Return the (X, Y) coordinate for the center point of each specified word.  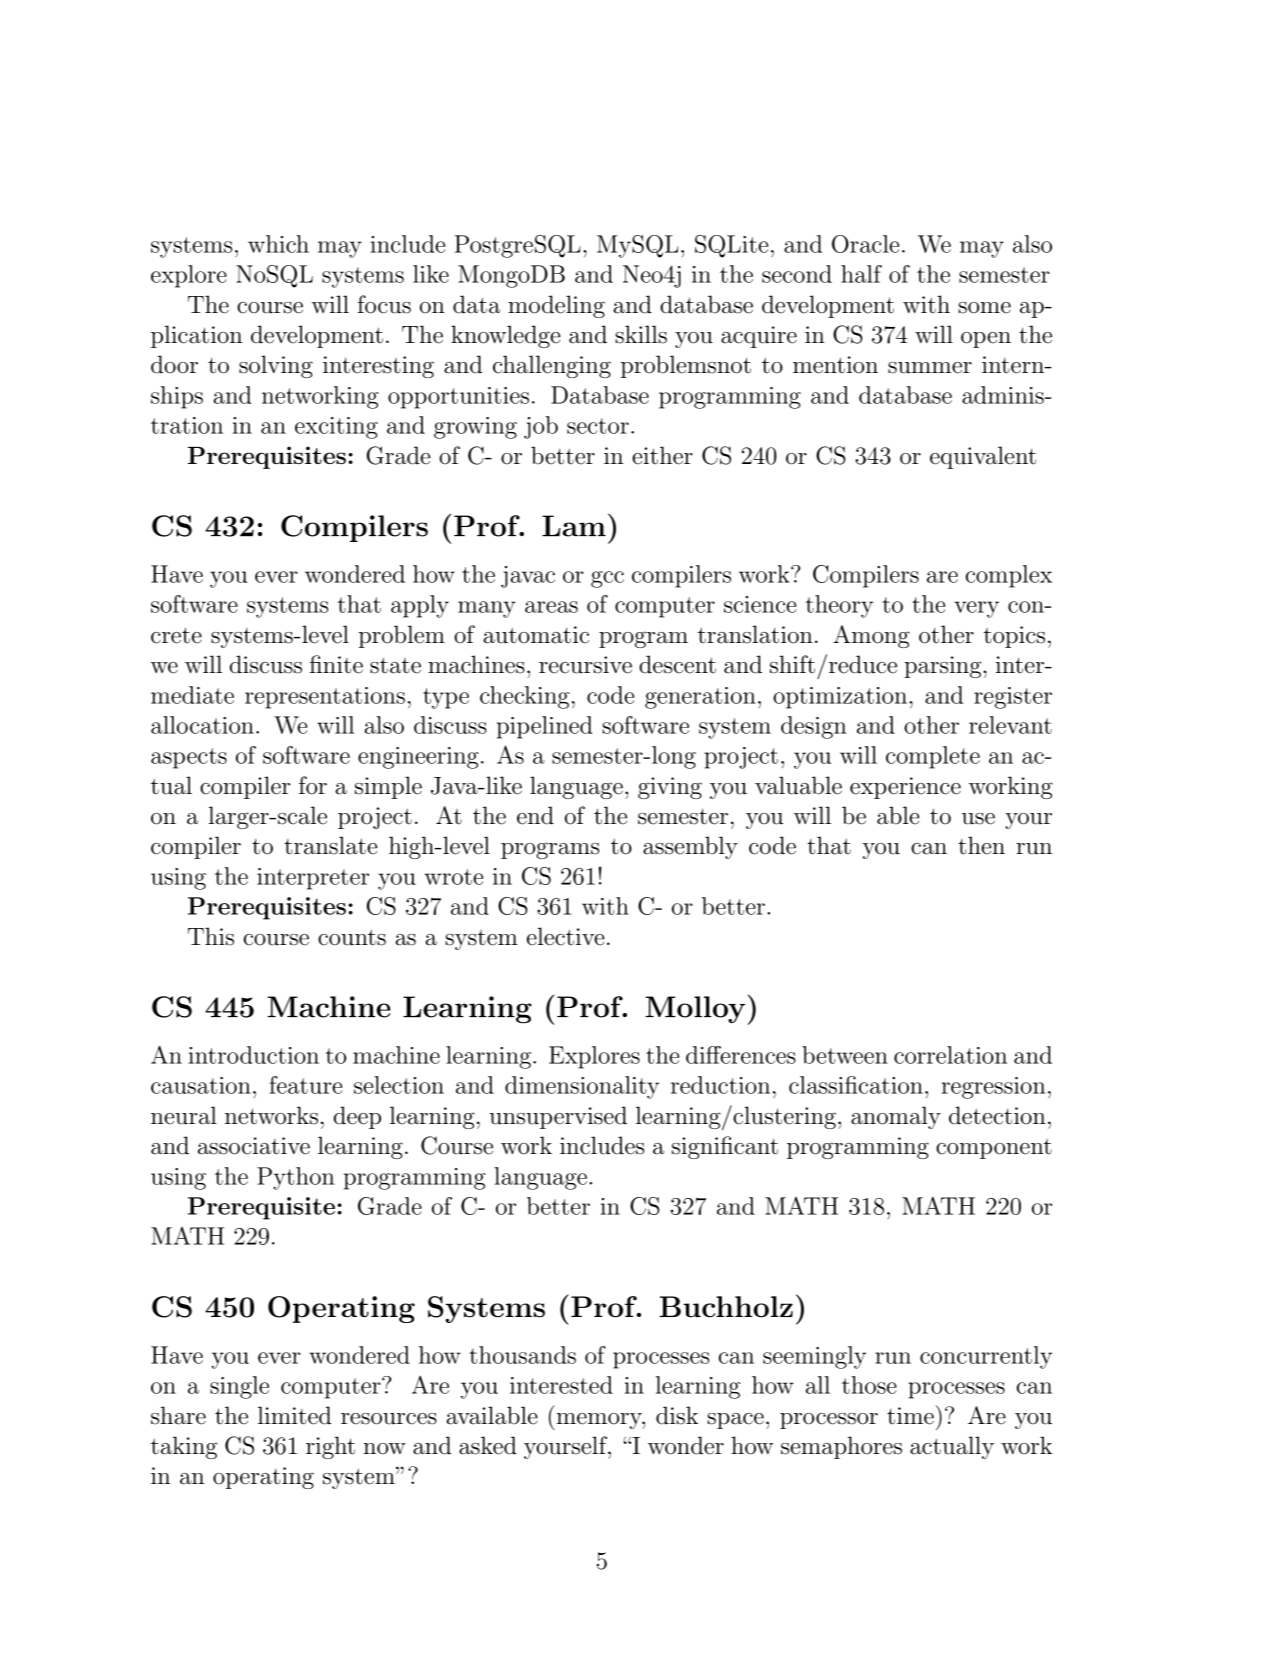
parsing (944, 667)
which (278, 244)
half (861, 274)
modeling (556, 306)
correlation (950, 1055)
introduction (254, 1055)
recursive (585, 665)
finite (336, 664)
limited (294, 1415)
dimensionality (582, 1087)
